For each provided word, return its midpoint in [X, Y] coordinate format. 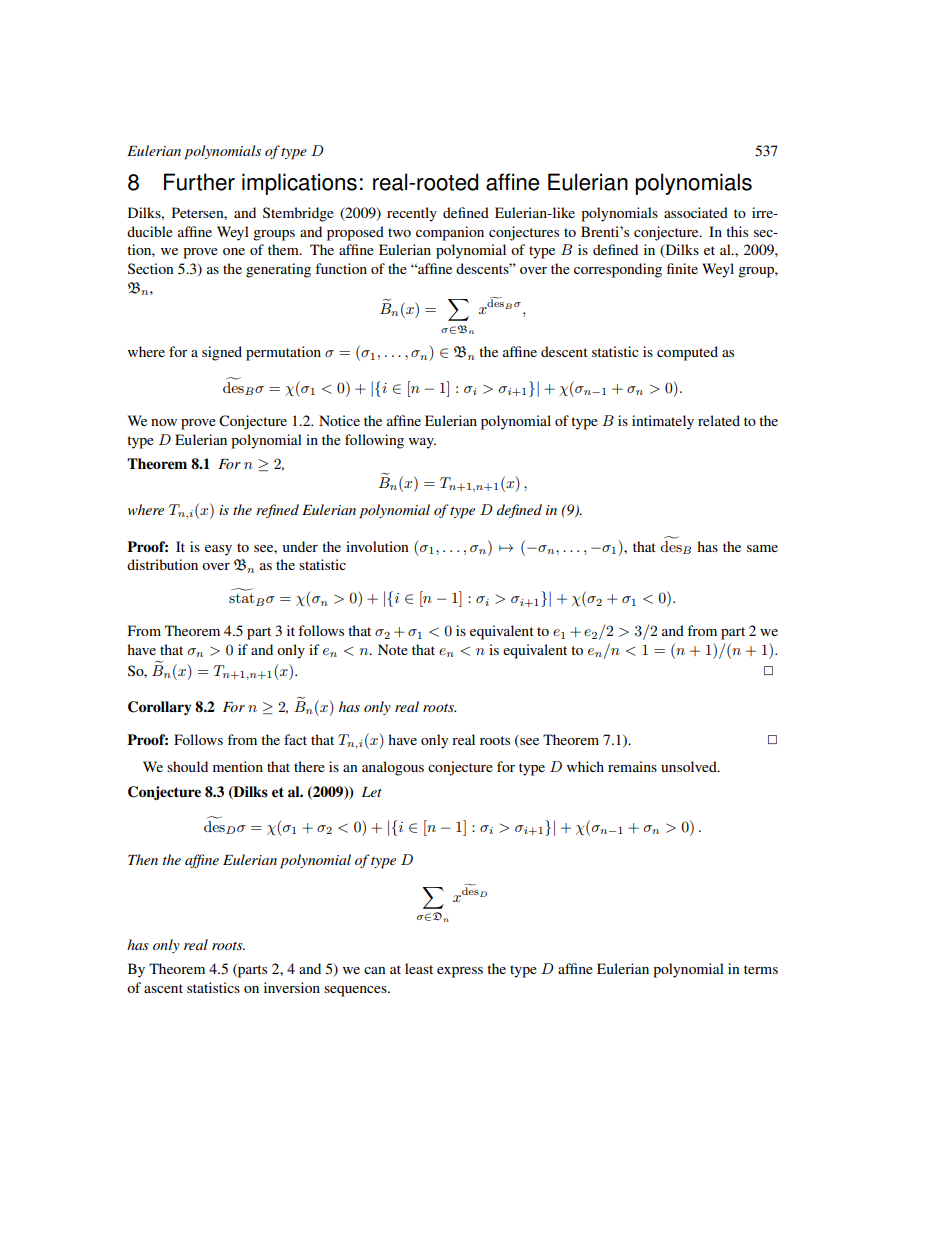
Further [199, 182]
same [762, 548]
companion [450, 233]
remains [632, 766]
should [187, 766]
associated [696, 212]
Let [372, 792]
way [422, 443]
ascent [163, 988]
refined [277, 511]
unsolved [690, 766]
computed [687, 353]
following [374, 441]
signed [222, 353]
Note [393, 649]
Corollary [159, 708]
